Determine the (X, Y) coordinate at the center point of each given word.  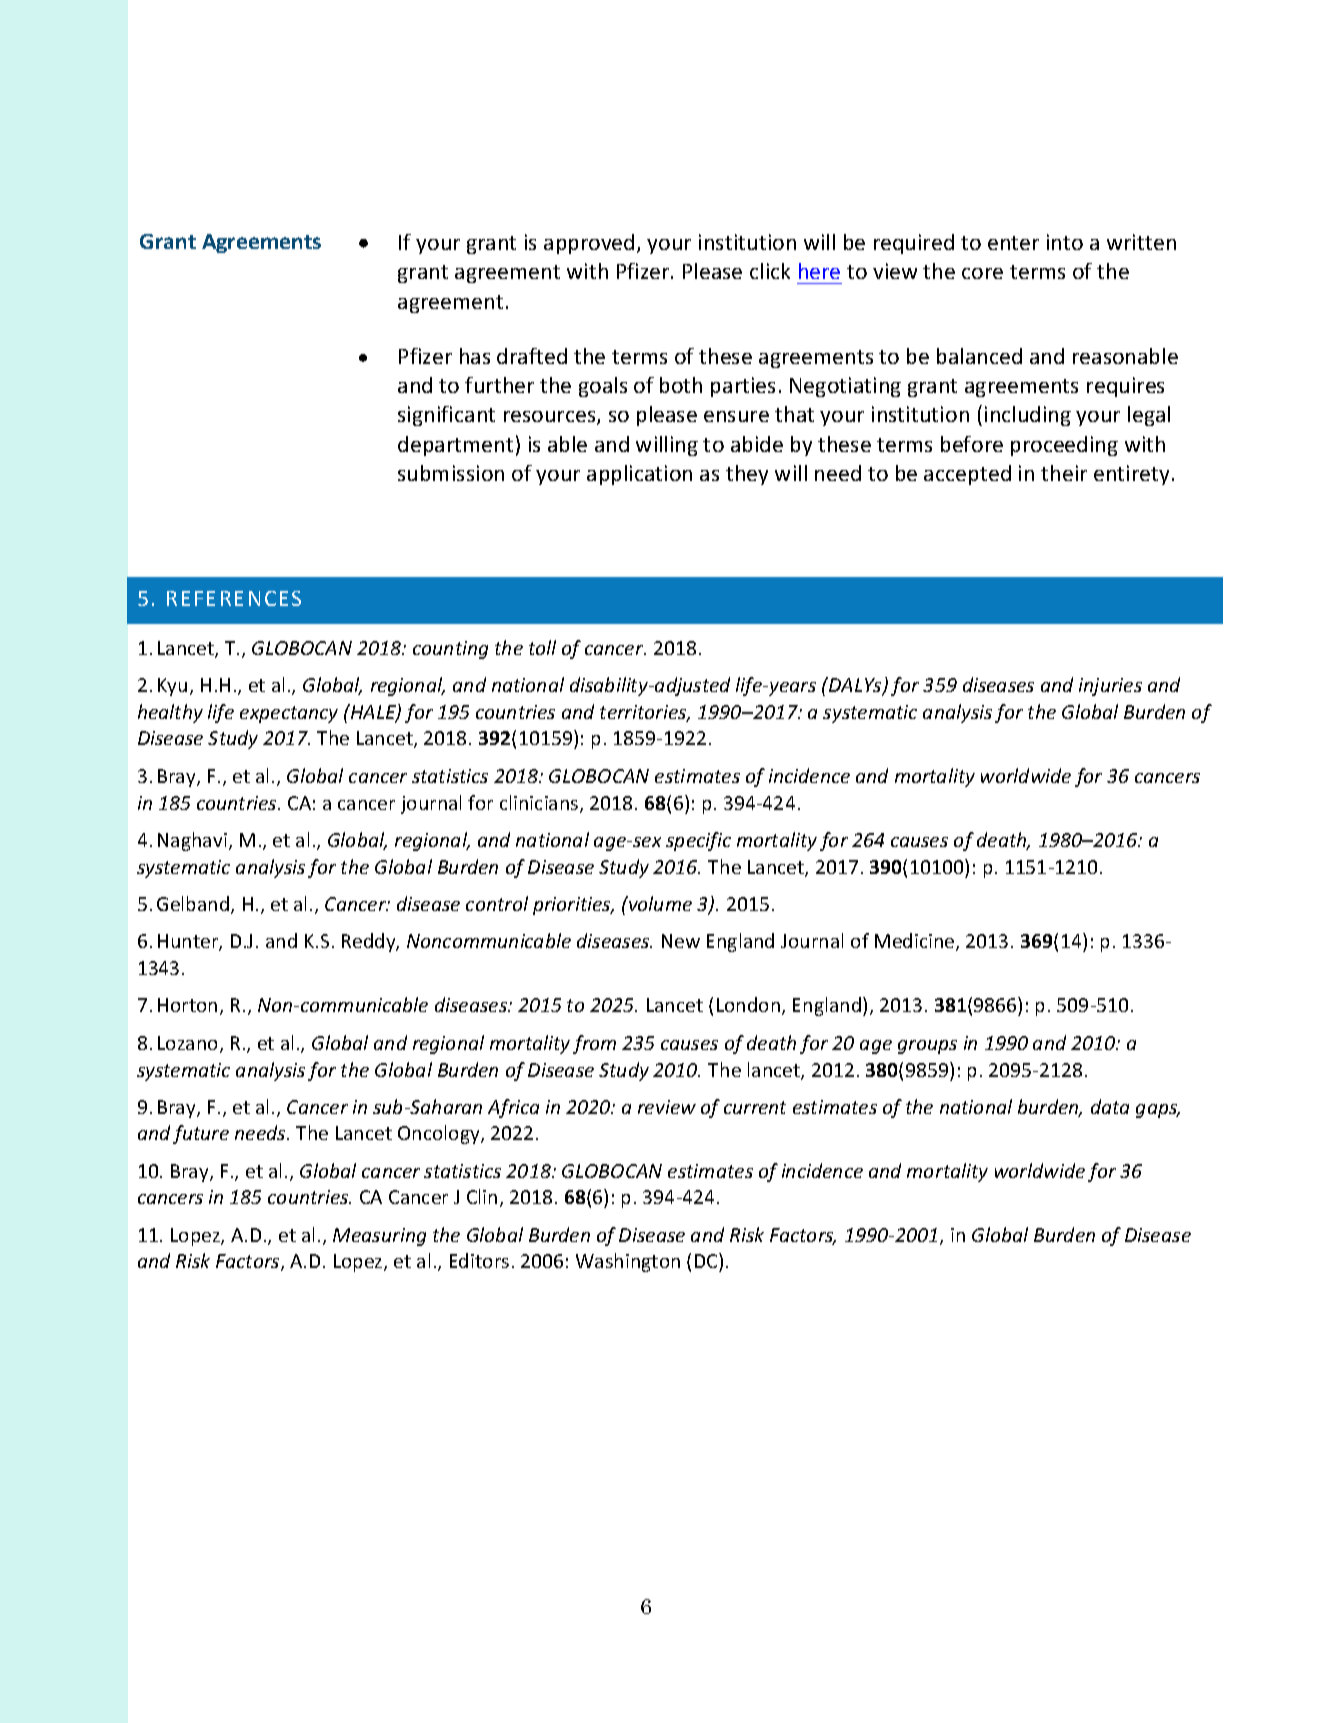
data (1110, 1106)
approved (589, 244)
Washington (628, 1262)
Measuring (379, 1237)
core (982, 273)
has (475, 356)
